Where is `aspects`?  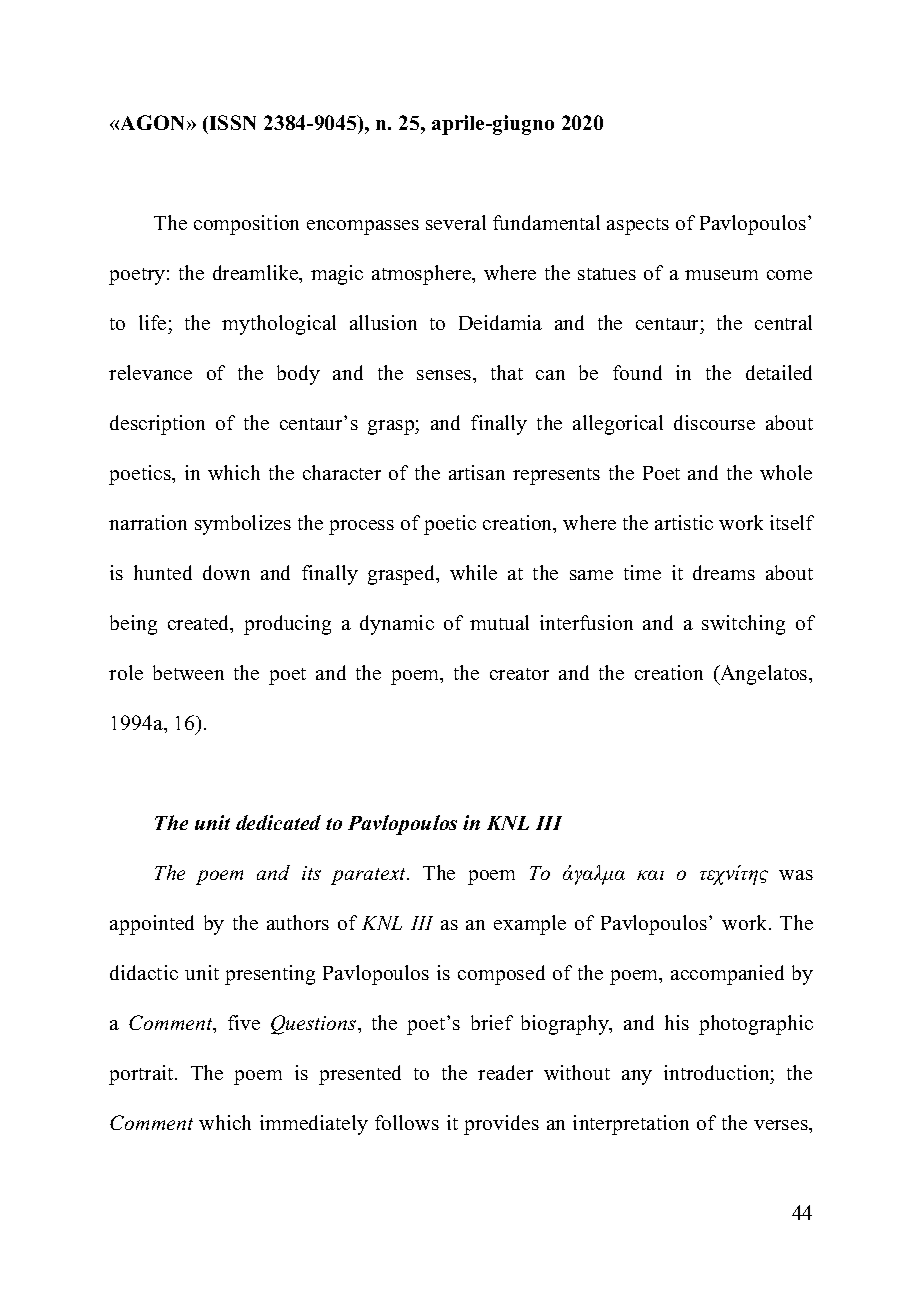 aspects is located at coordinates (638, 226).
